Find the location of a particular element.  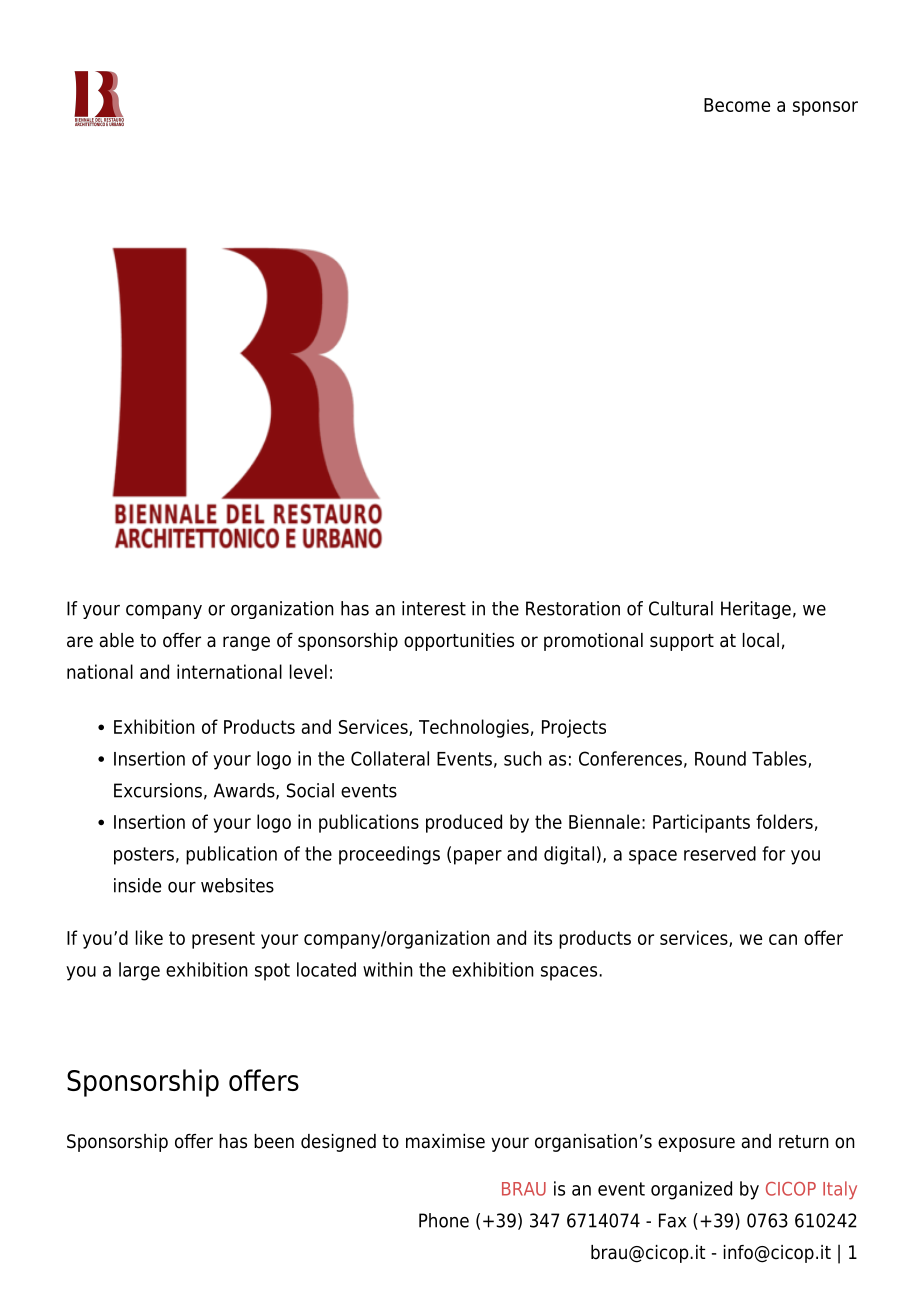

Become is located at coordinates (737, 105).
